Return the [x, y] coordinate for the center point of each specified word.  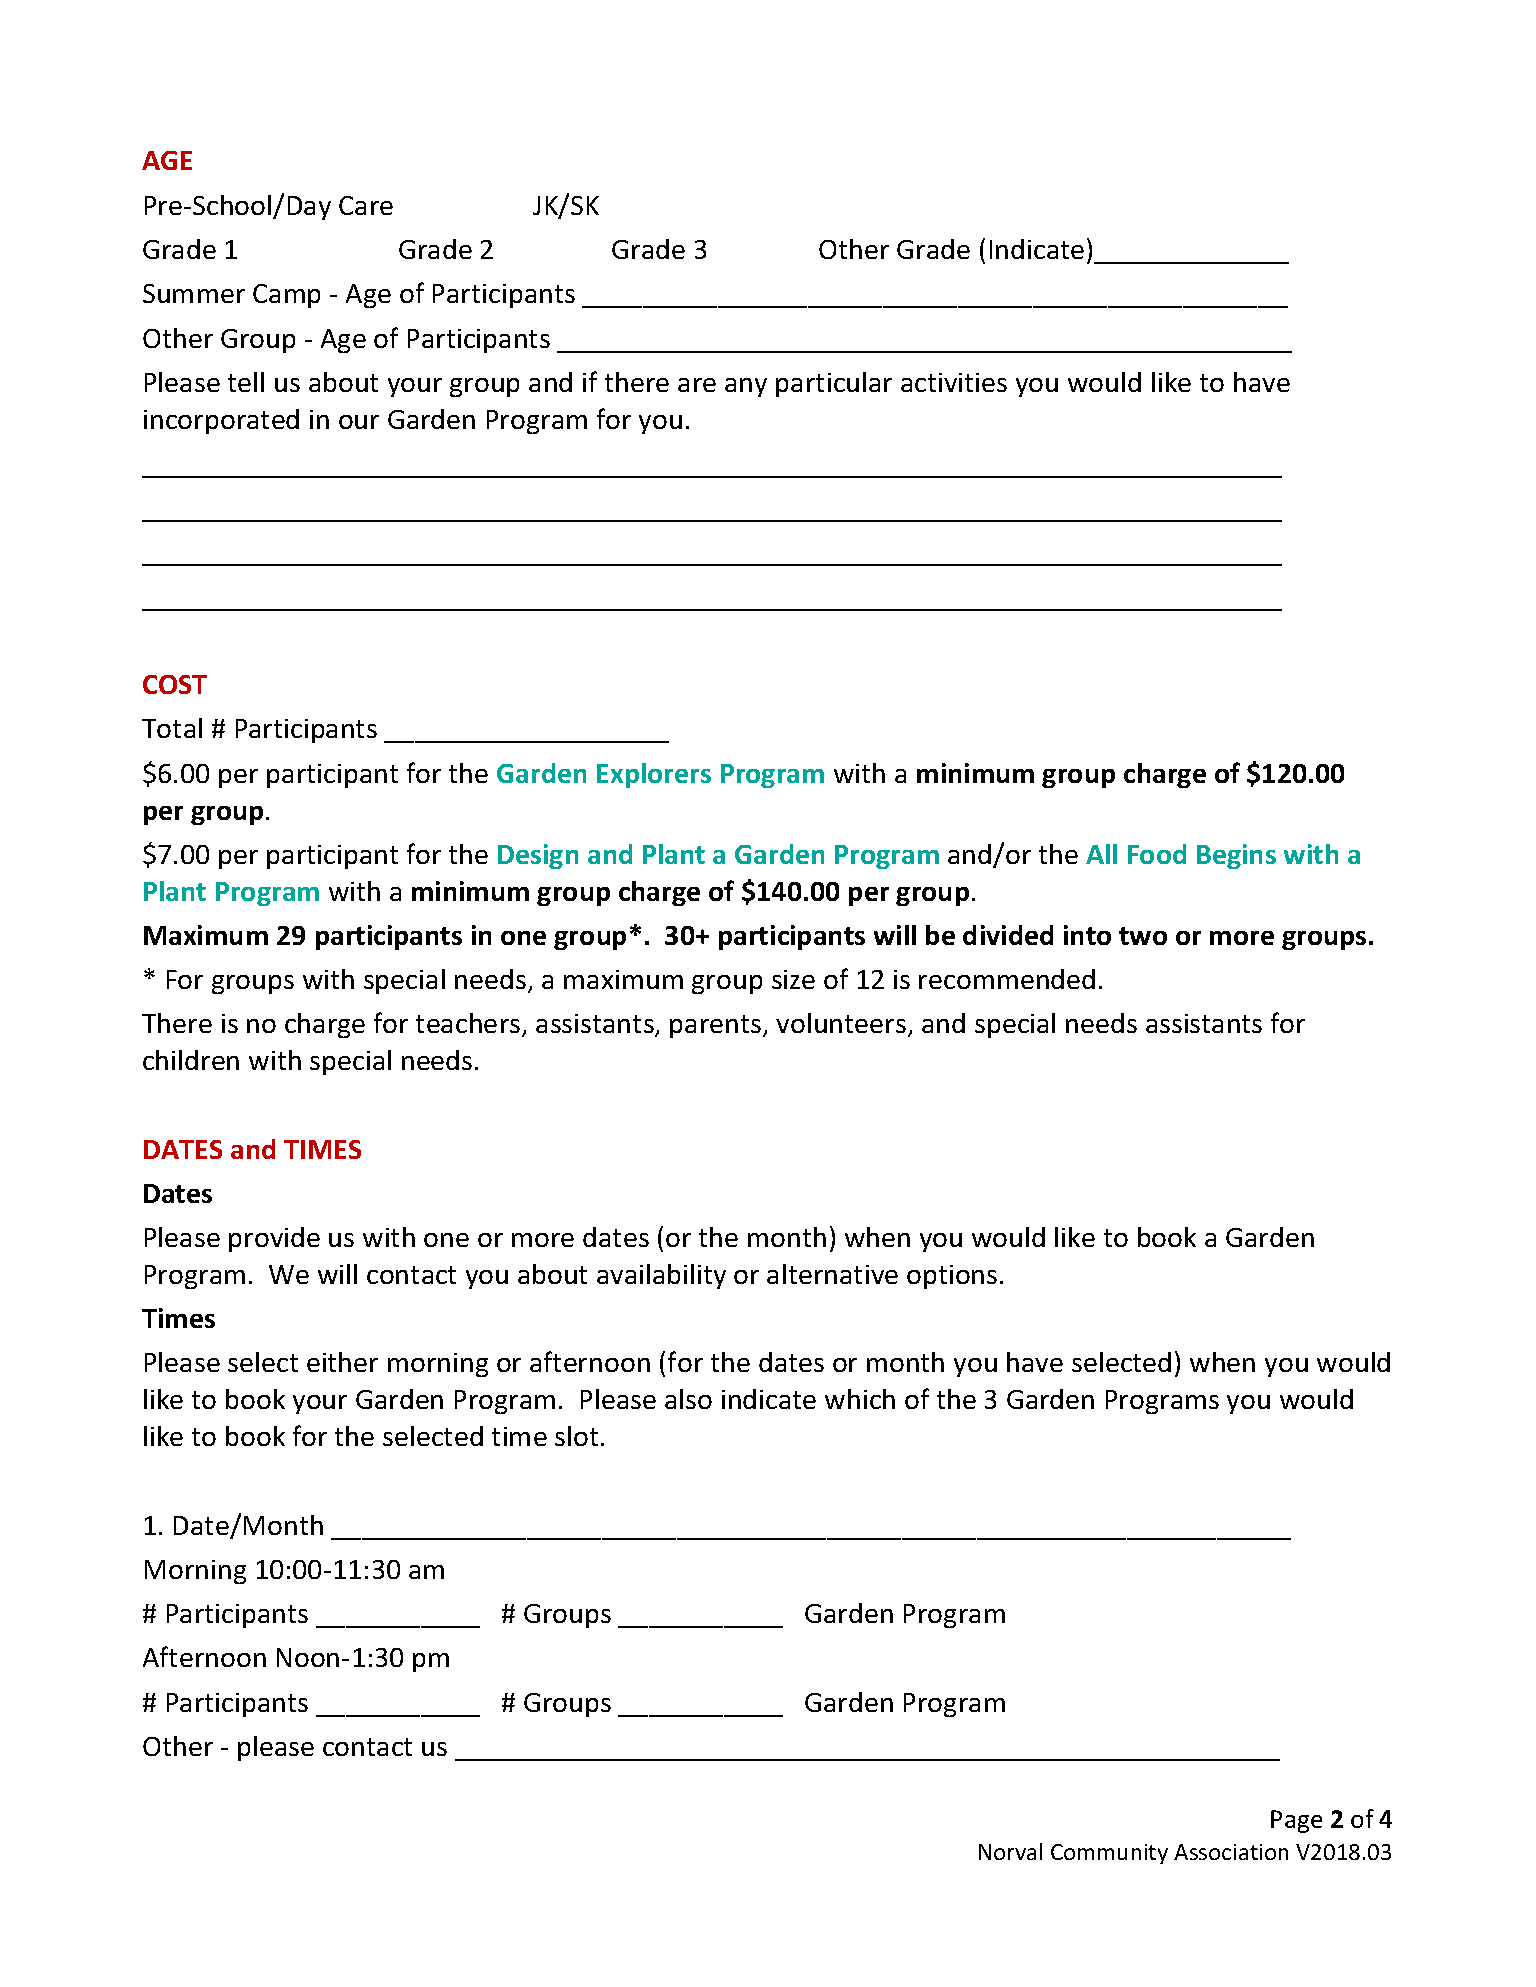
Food [1157, 854]
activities [954, 382]
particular [834, 384]
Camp [286, 296]
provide [274, 1239]
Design [538, 856]
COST [175, 684]
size [793, 979]
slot [576, 1436]
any [746, 387]
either [342, 1362]
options [952, 1277]
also [688, 1399]
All [1101, 854]
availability [661, 1276]
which [860, 1399]
